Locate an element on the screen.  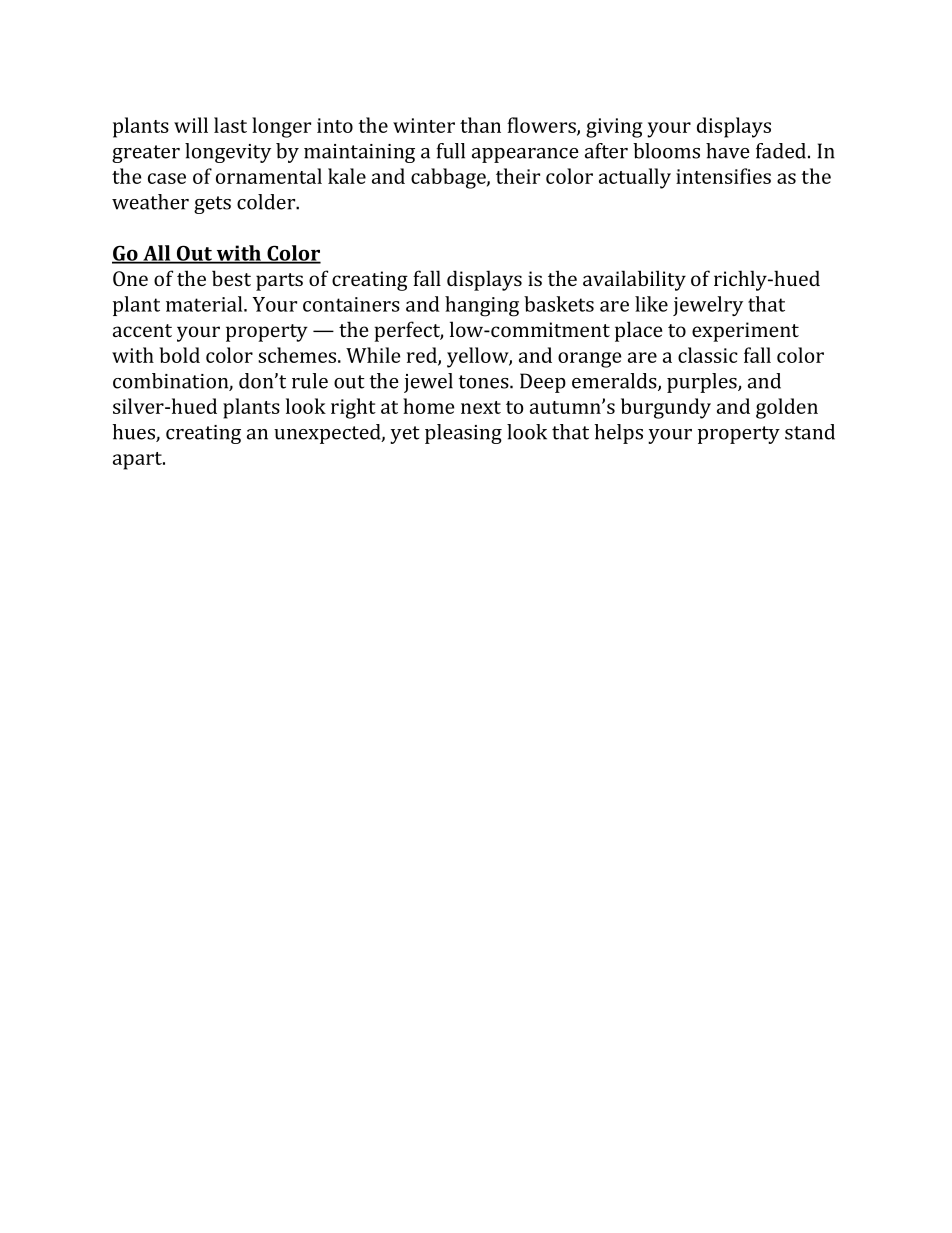
last is located at coordinates (230, 125).
